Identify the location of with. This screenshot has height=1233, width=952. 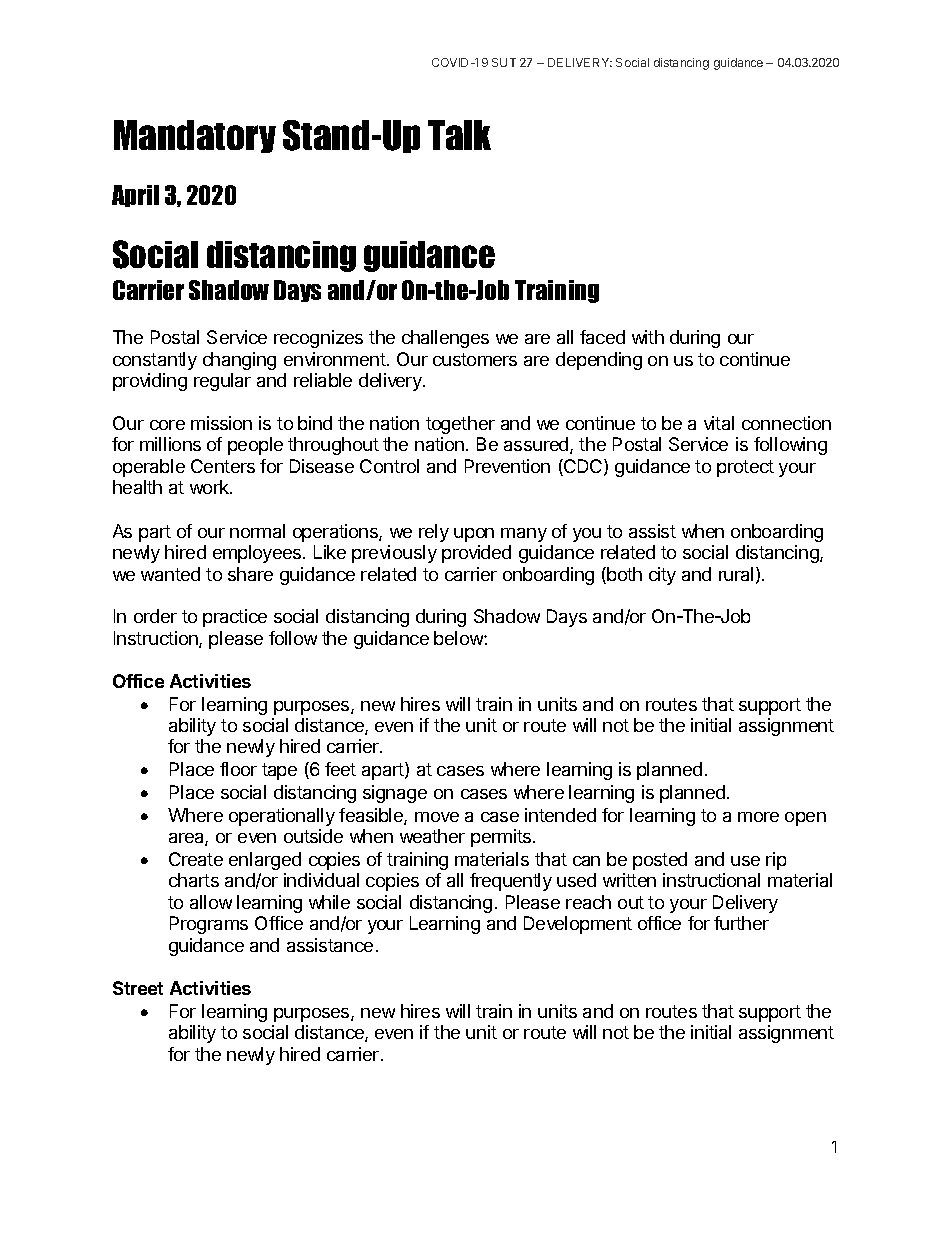
(648, 337).
